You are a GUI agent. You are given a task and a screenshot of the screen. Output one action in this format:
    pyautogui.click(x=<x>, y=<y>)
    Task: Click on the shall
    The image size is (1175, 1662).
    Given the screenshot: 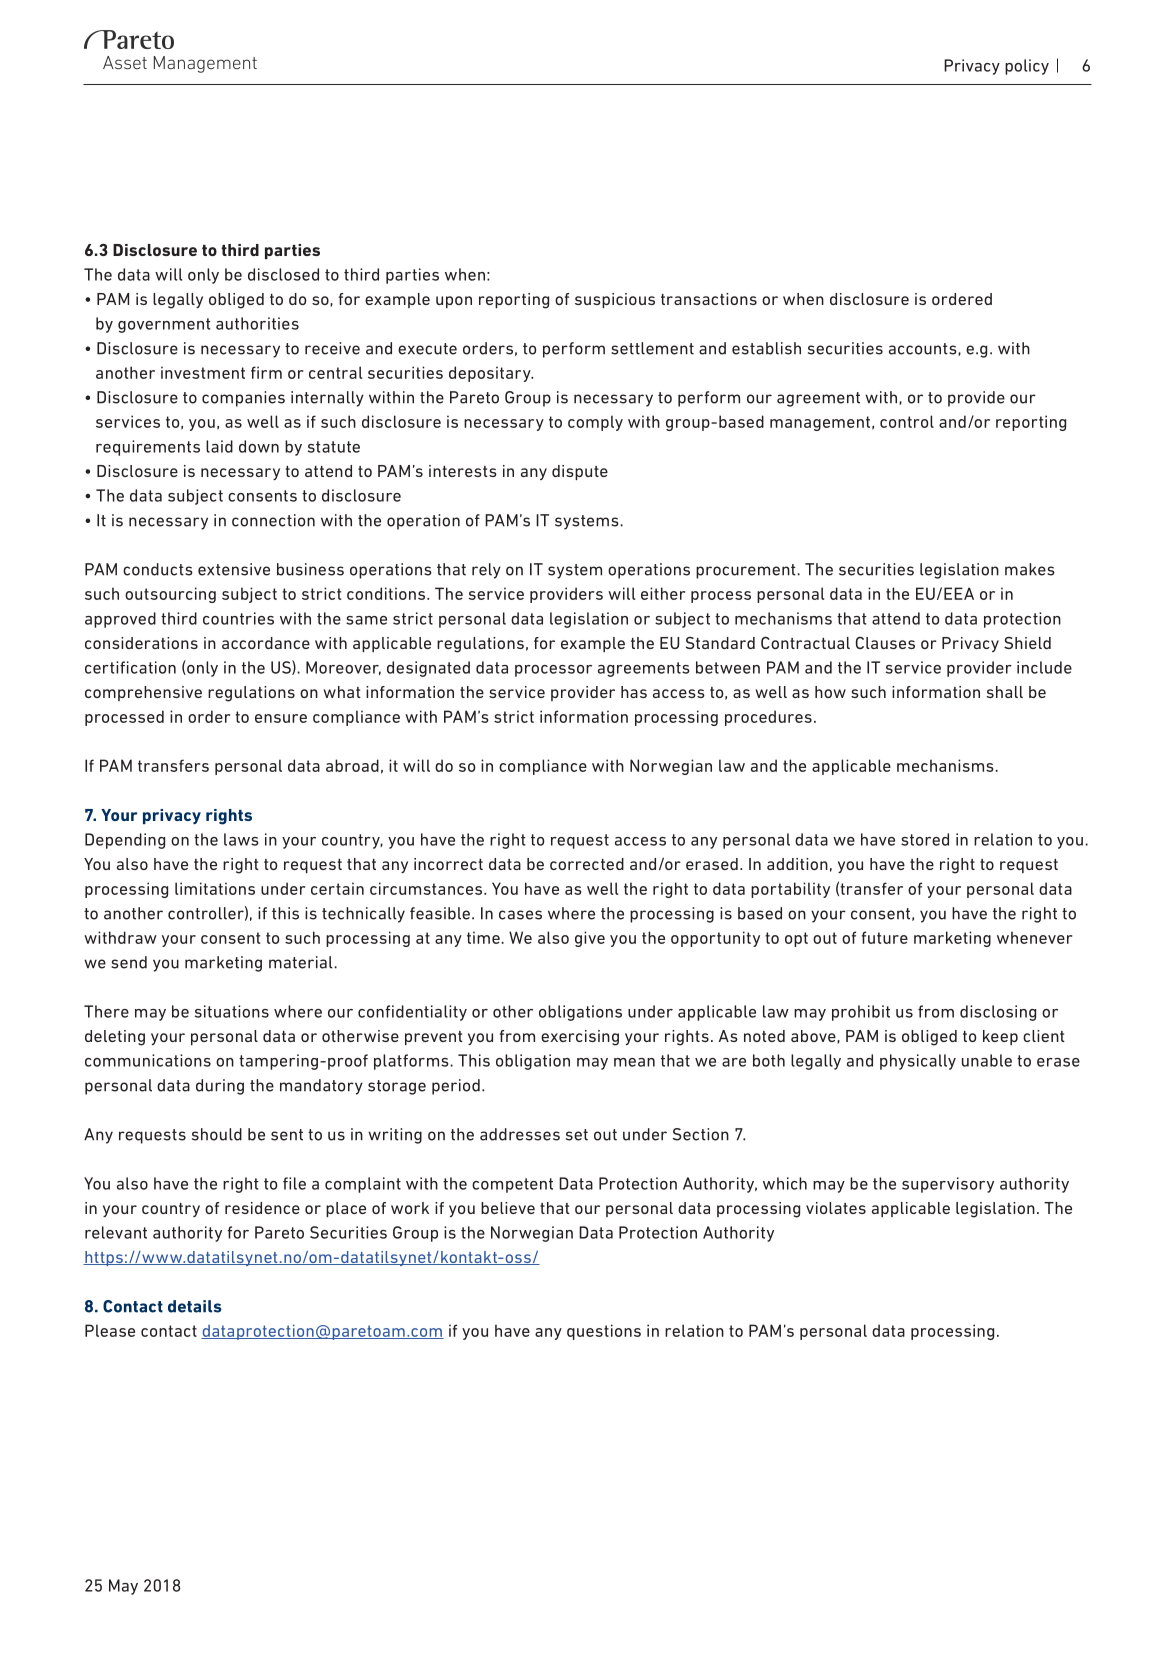 What is the action you would take?
    pyautogui.click(x=1005, y=692)
